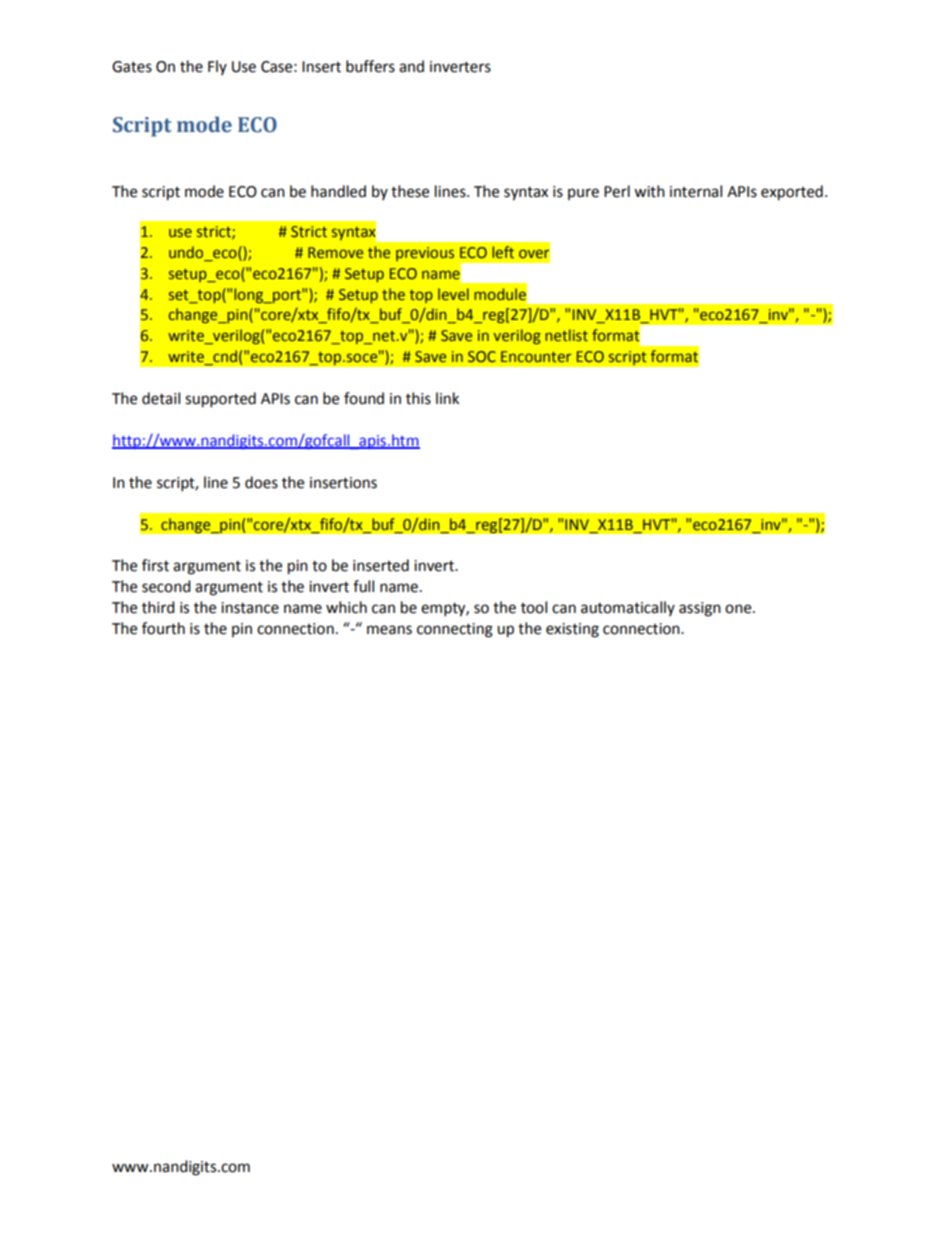 This screenshot has width=952, height=1233. I want to click on Encounter, so click(536, 356).
